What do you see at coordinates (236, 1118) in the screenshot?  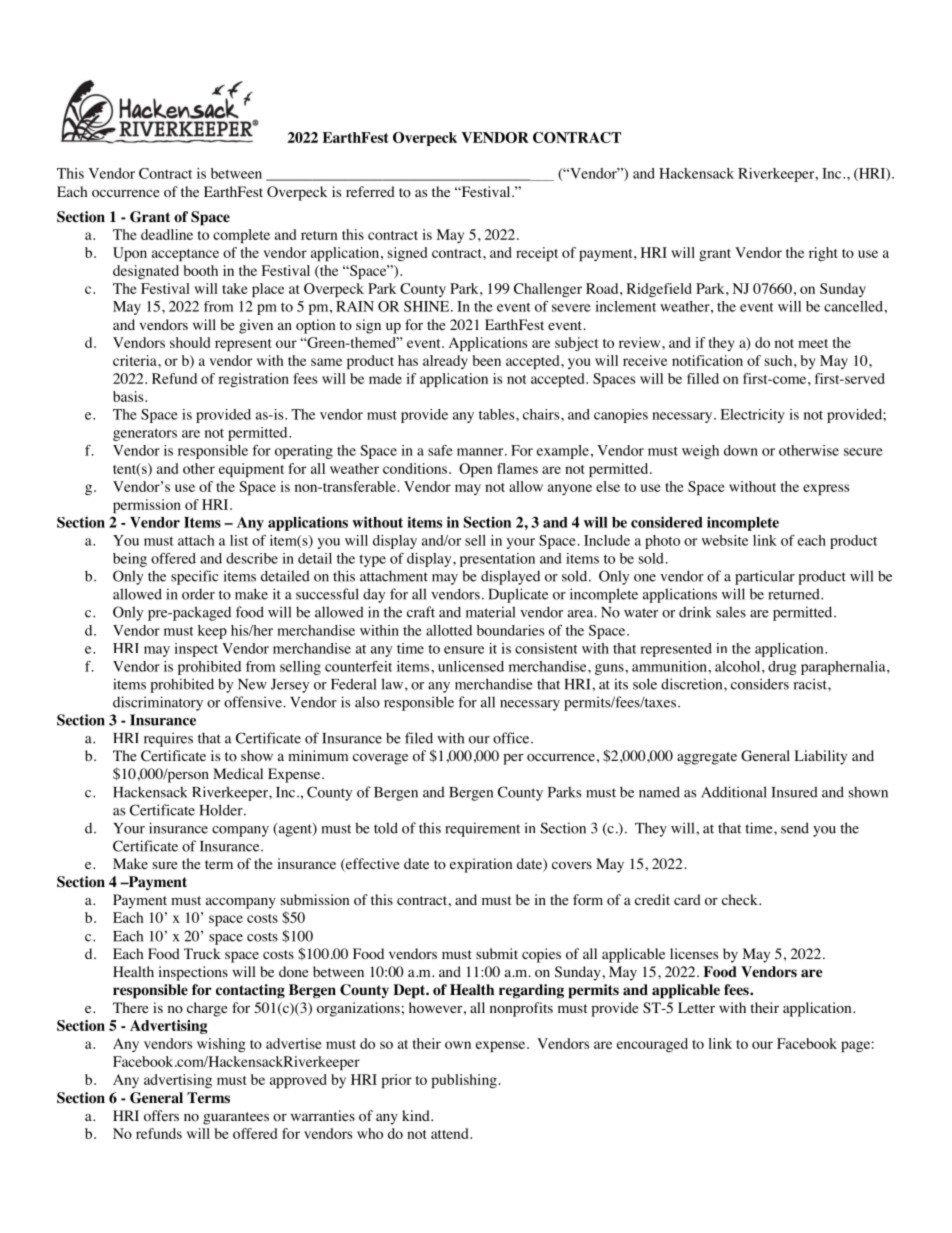 I see `guarantees` at bounding box center [236, 1118].
